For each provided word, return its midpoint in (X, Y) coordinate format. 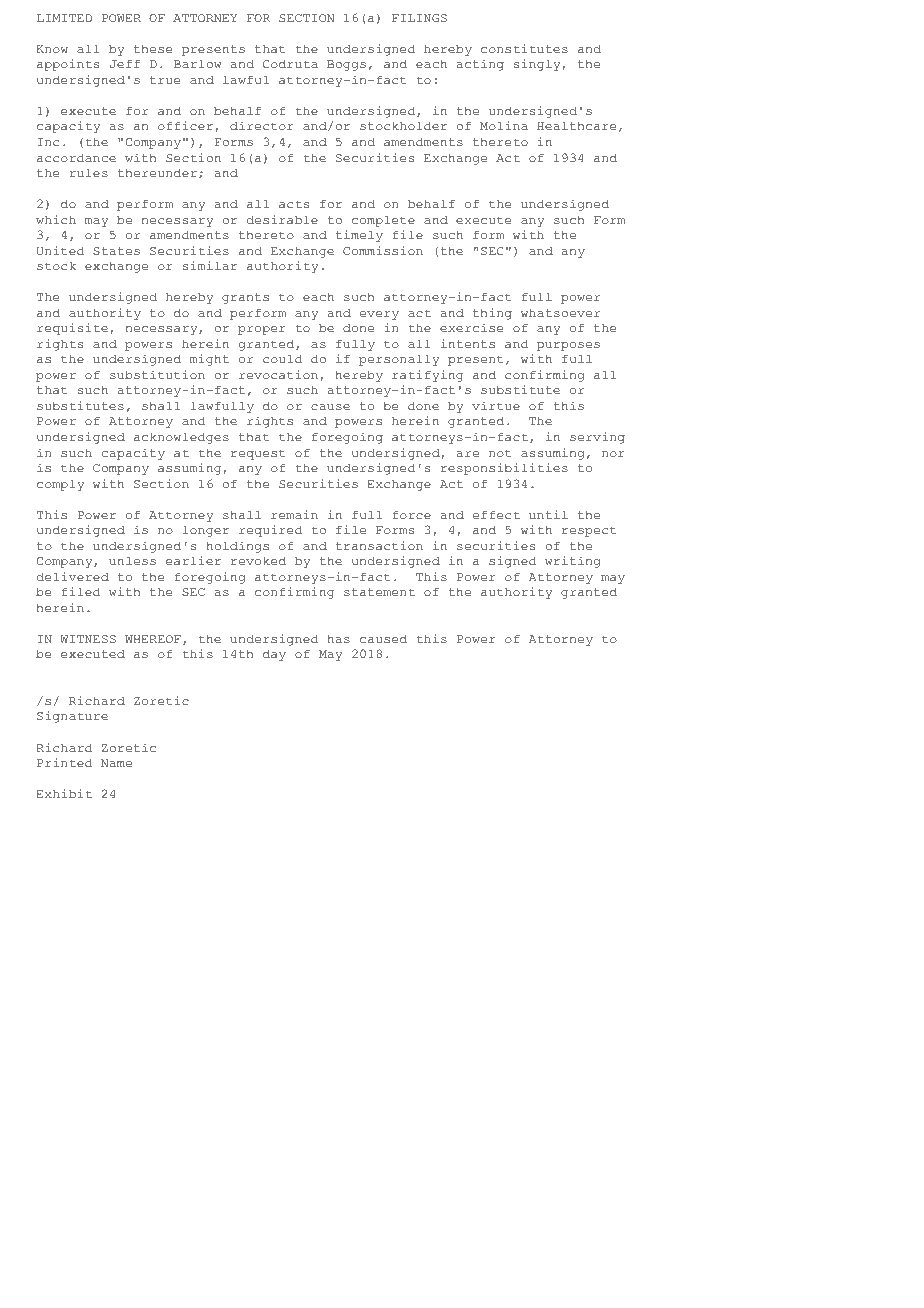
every (379, 315)
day (274, 655)
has (338, 638)
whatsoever (560, 312)
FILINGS (419, 18)
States (116, 251)
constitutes (524, 48)
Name (116, 763)
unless (132, 560)
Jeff (125, 63)
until (548, 514)
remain (294, 514)
